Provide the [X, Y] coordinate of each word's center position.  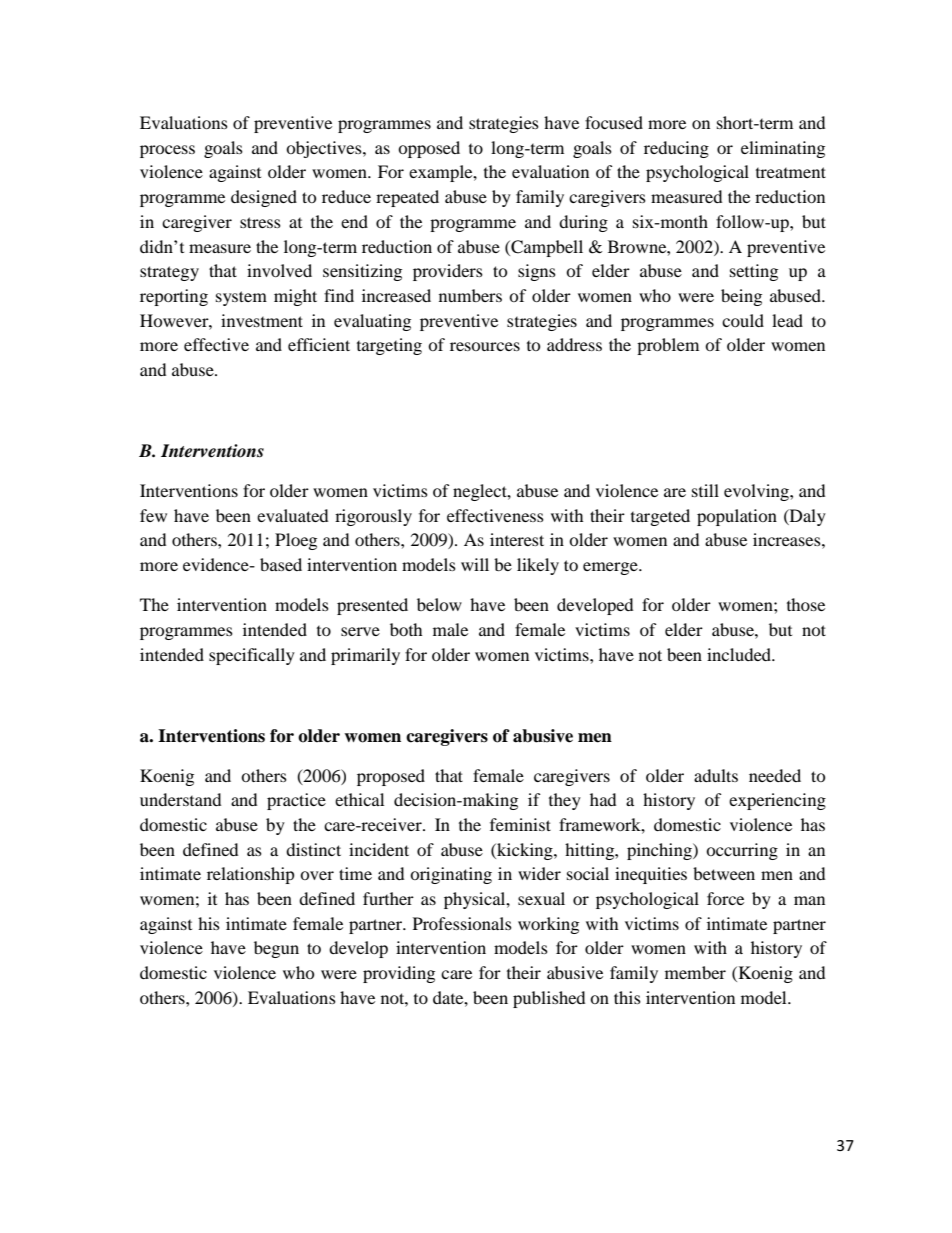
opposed [429, 149]
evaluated [292, 515]
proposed [391, 777]
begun [276, 949]
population [737, 517]
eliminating [783, 149]
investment [262, 320]
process [167, 151]
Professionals [462, 923]
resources [485, 346]
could [743, 320]
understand [180, 799]
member [695, 972]
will [475, 564]
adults [716, 775]
